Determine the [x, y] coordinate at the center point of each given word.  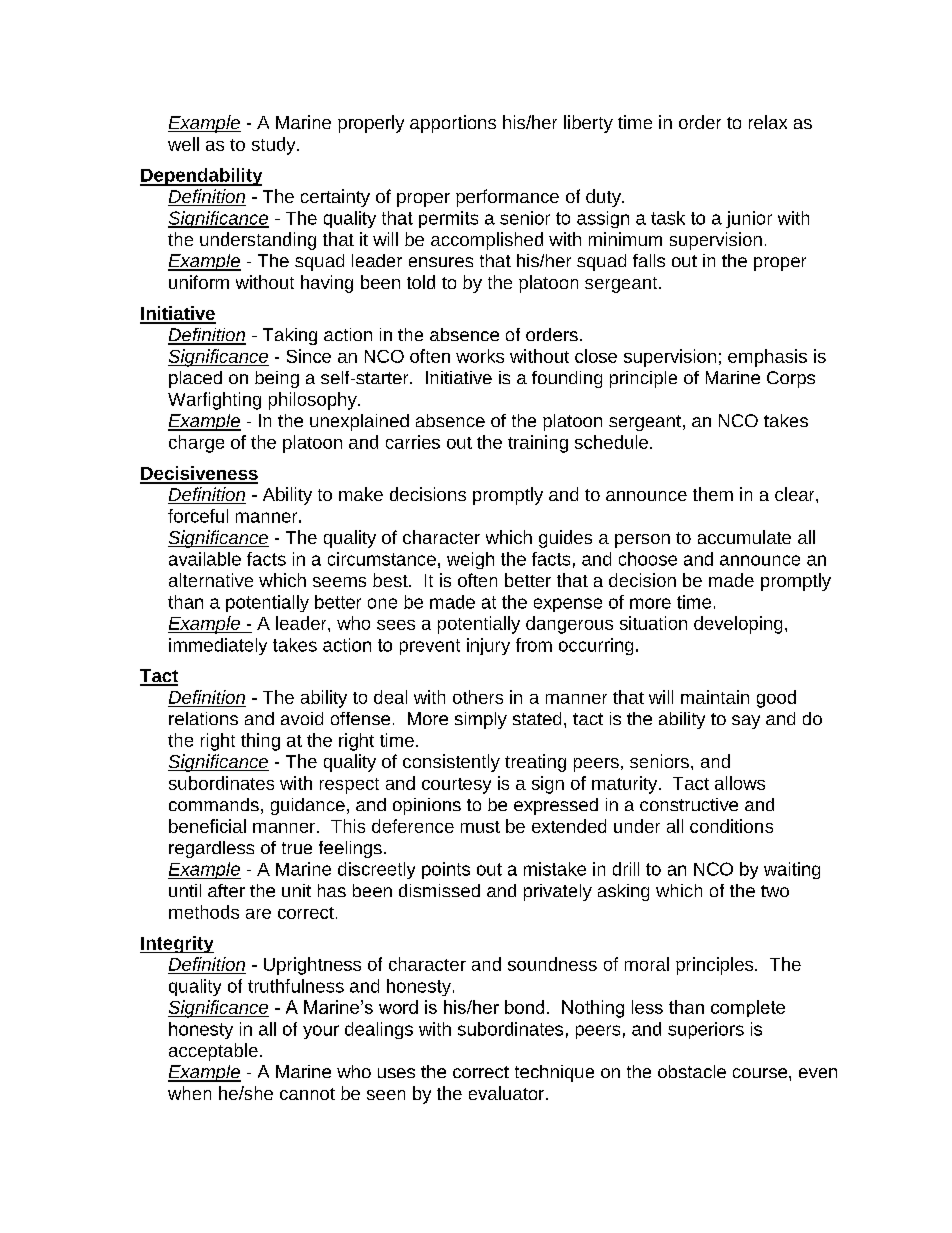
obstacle [692, 1071]
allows [740, 783]
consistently [451, 763]
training [538, 444]
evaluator [506, 1093]
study [275, 146]
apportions [453, 124]
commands [214, 804]
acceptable [213, 1052]
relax [768, 122]
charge [196, 444]
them [713, 494]
